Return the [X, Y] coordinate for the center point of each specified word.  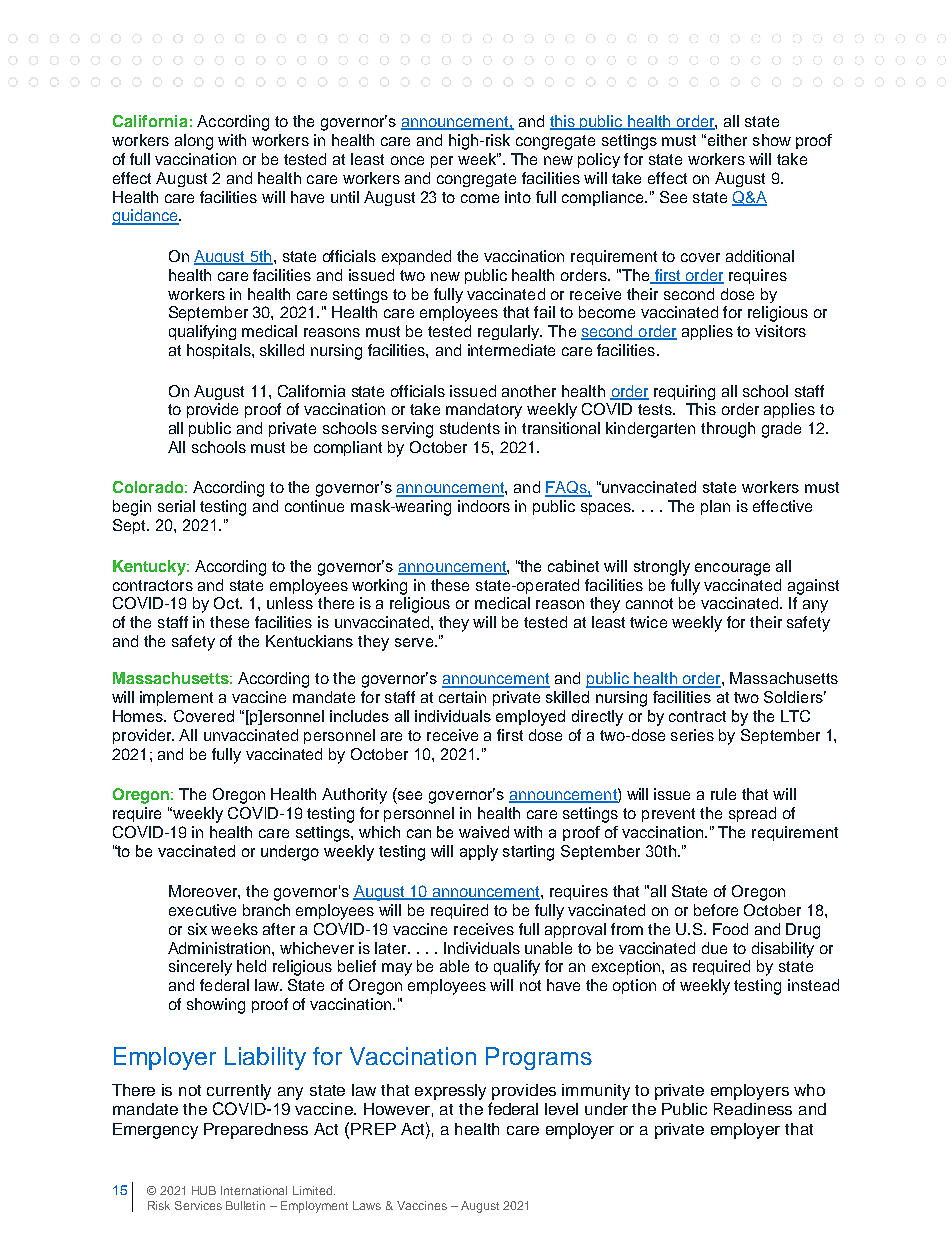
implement [176, 698]
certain [462, 697]
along [194, 142]
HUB [204, 1190]
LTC [795, 716]
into [518, 197]
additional [760, 256]
